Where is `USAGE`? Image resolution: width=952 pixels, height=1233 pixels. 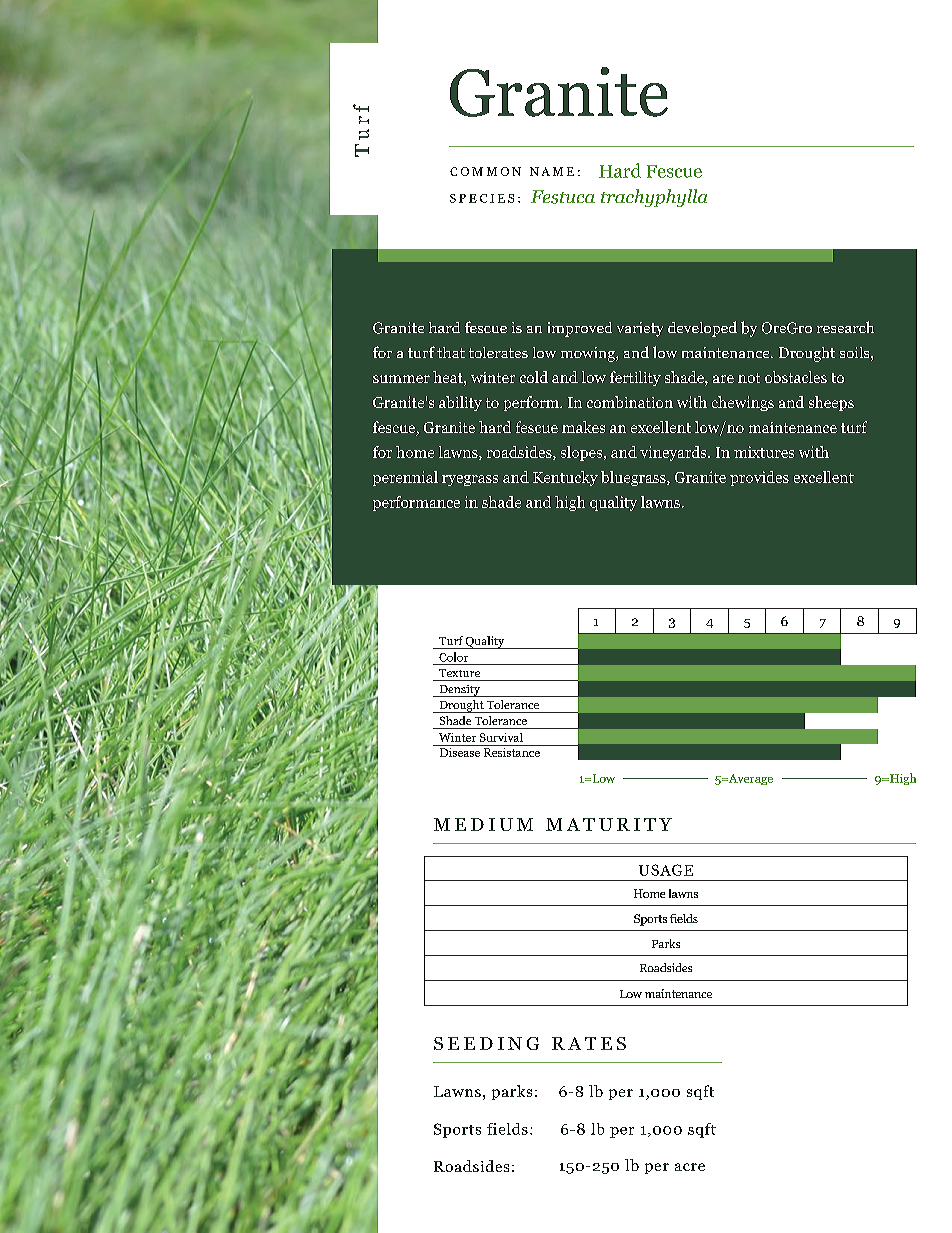
USAGE is located at coordinates (666, 870).
